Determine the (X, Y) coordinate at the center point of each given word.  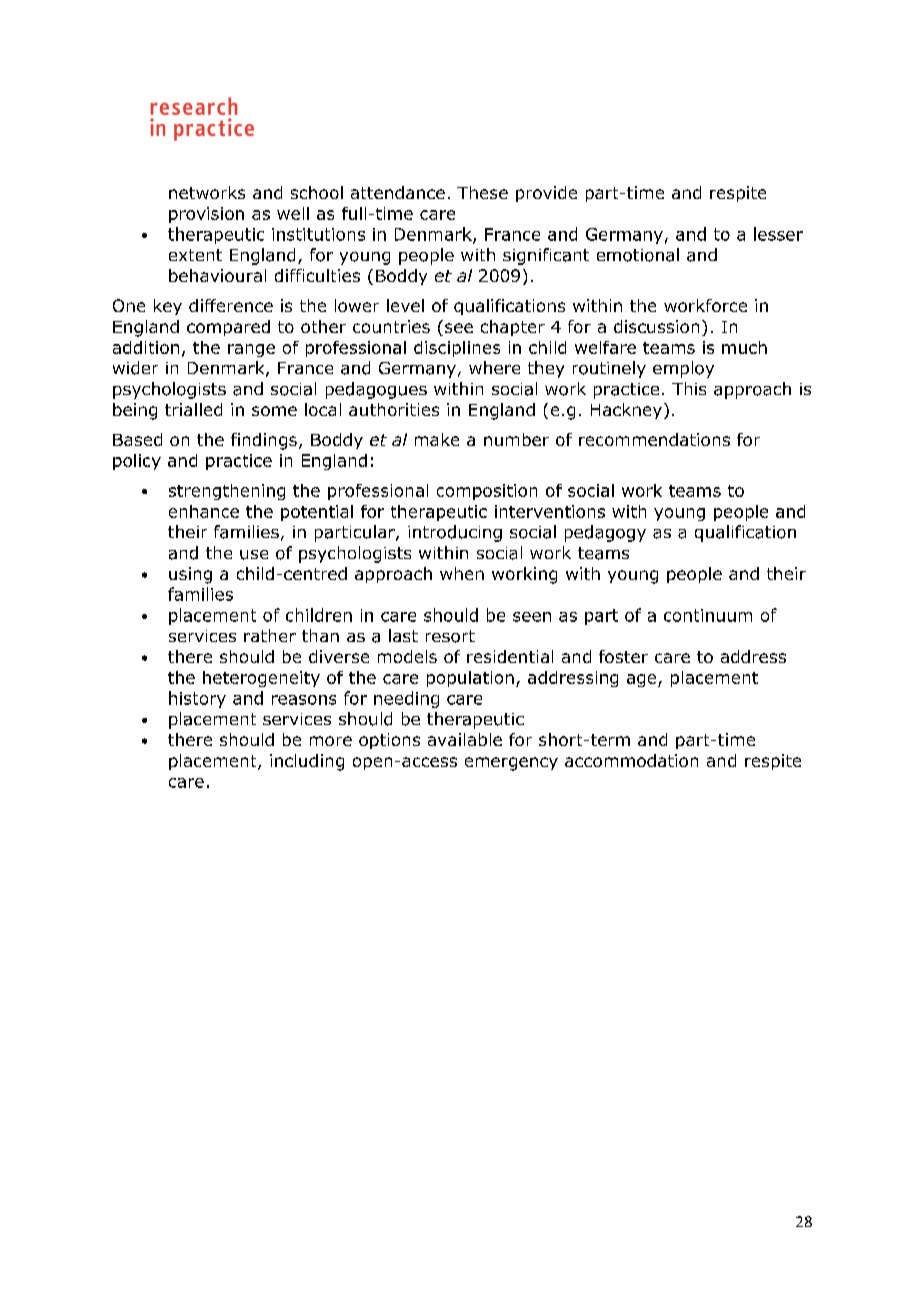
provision (206, 215)
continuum (708, 615)
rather (270, 635)
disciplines (457, 349)
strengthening (227, 492)
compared (228, 328)
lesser (778, 234)
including (307, 762)
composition (487, 492)
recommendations (654, 439)
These (482, 192)
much (744, 347)
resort (450, 636)
